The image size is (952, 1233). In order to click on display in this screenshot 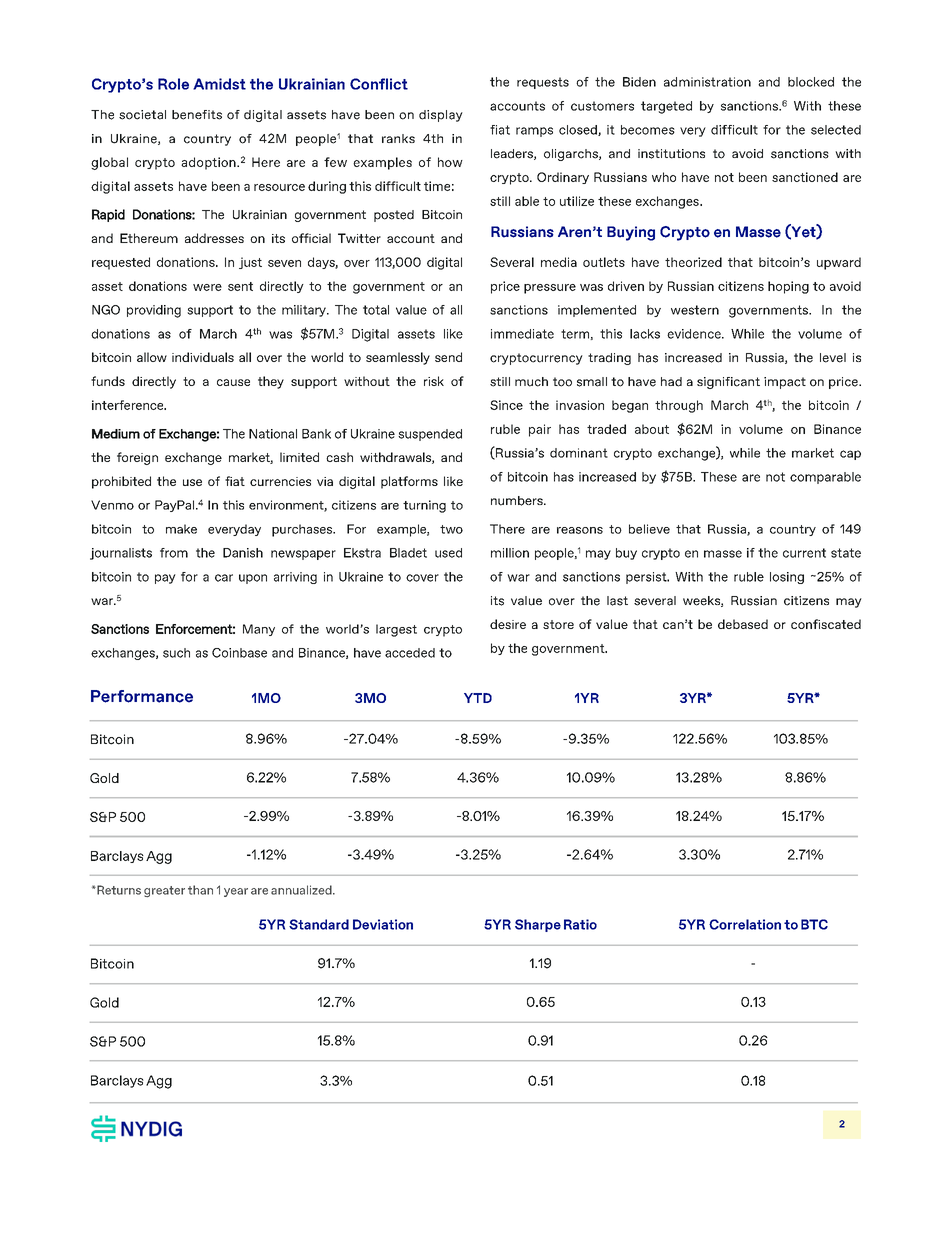, I will do `click(441, 116)`.
